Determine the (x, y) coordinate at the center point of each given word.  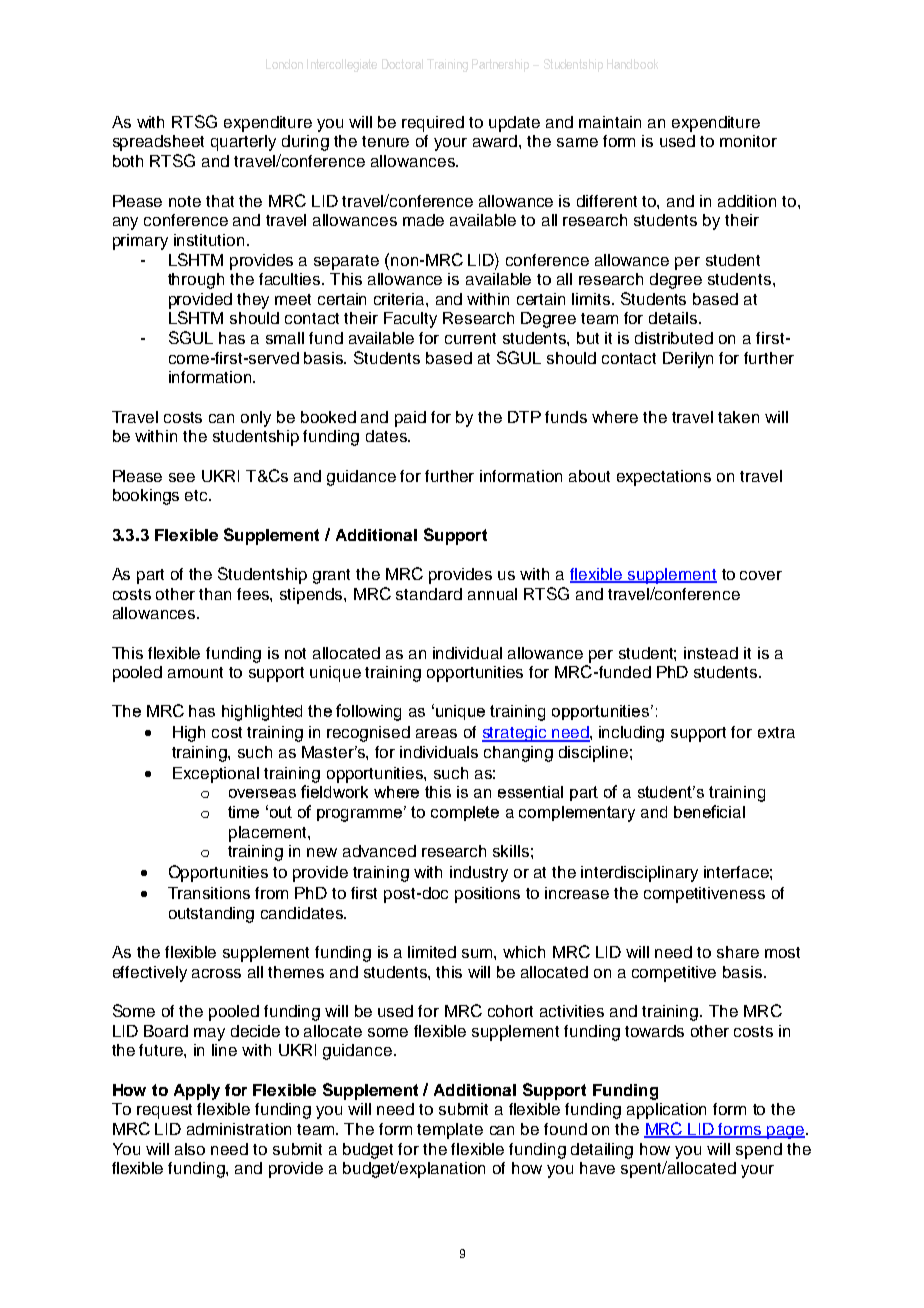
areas (436, 733)
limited (432, 952)
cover (761, 575)
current (470, 338)
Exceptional (216, 775)
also (190, 1149)
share (738, 952)
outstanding (211, 915)
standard (429, 594)
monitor (748, 141)
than (215, 594)
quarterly (243, 143)
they (253, 301)
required (433, 124)
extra (776, 732)
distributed (674, 338)
